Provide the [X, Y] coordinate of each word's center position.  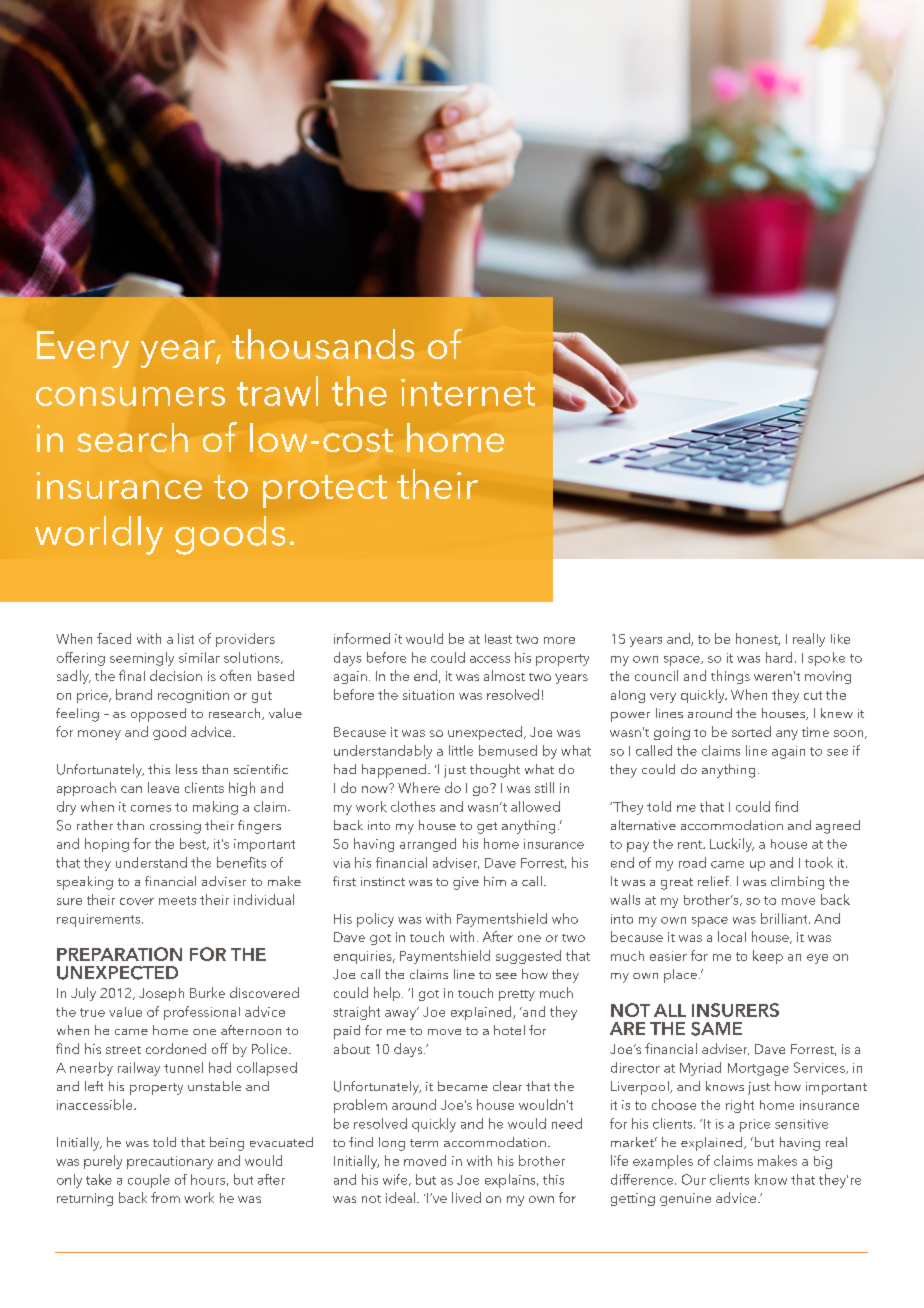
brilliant [785, 918]
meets [177, 900]
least [498, 639]
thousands [323, 344]
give [466, 883]
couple [149, 1181]
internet [468, 392]
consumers [130, 396]
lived [466, 1197]
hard [779, 657]
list [186, 638]
